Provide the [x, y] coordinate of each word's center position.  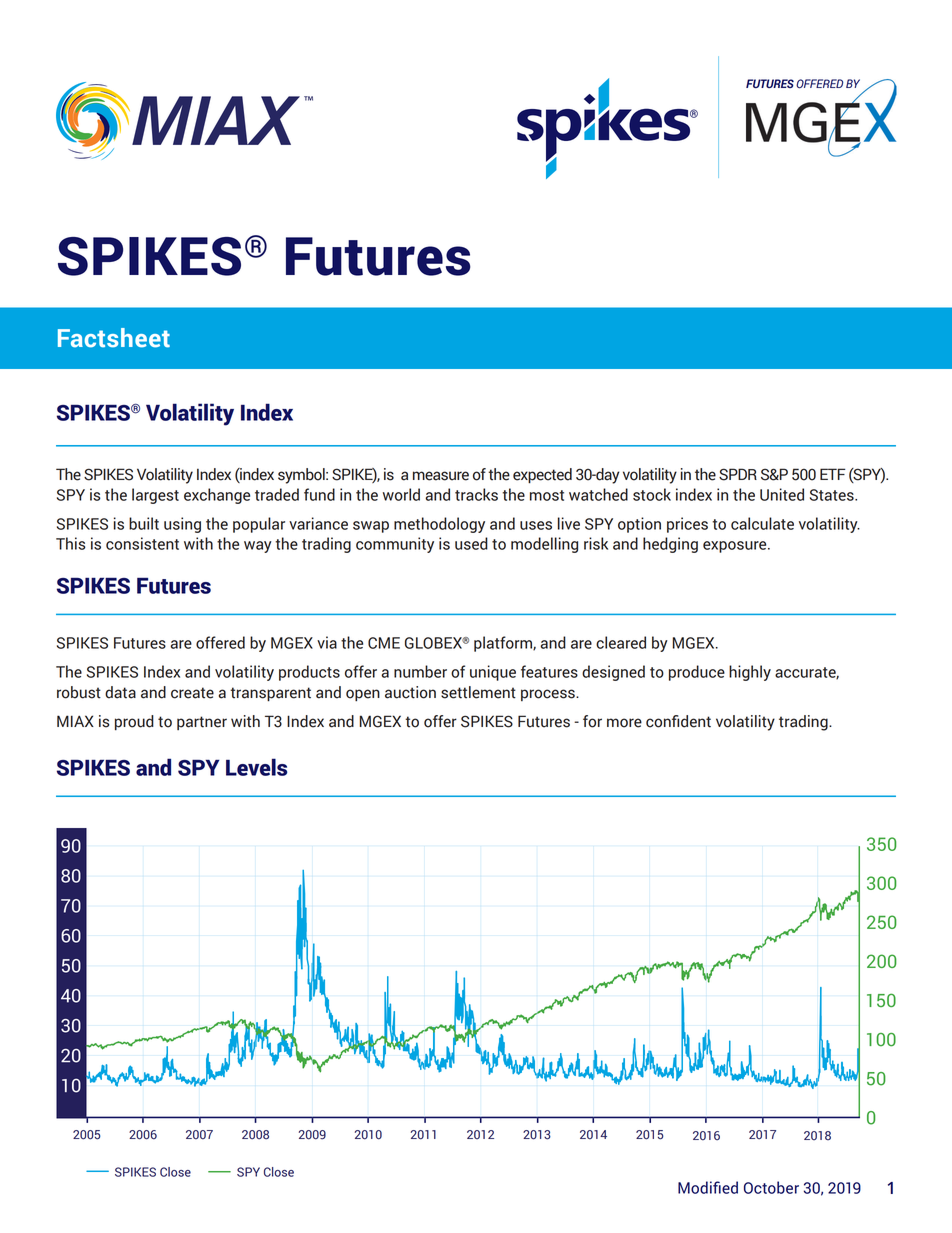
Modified [708, 1187]
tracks [476, 494]
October [771, 1187]
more [624, 723]
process [549, 695]
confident [678, 721]
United [782, 494]
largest [155, 496]
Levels [256, 767]
